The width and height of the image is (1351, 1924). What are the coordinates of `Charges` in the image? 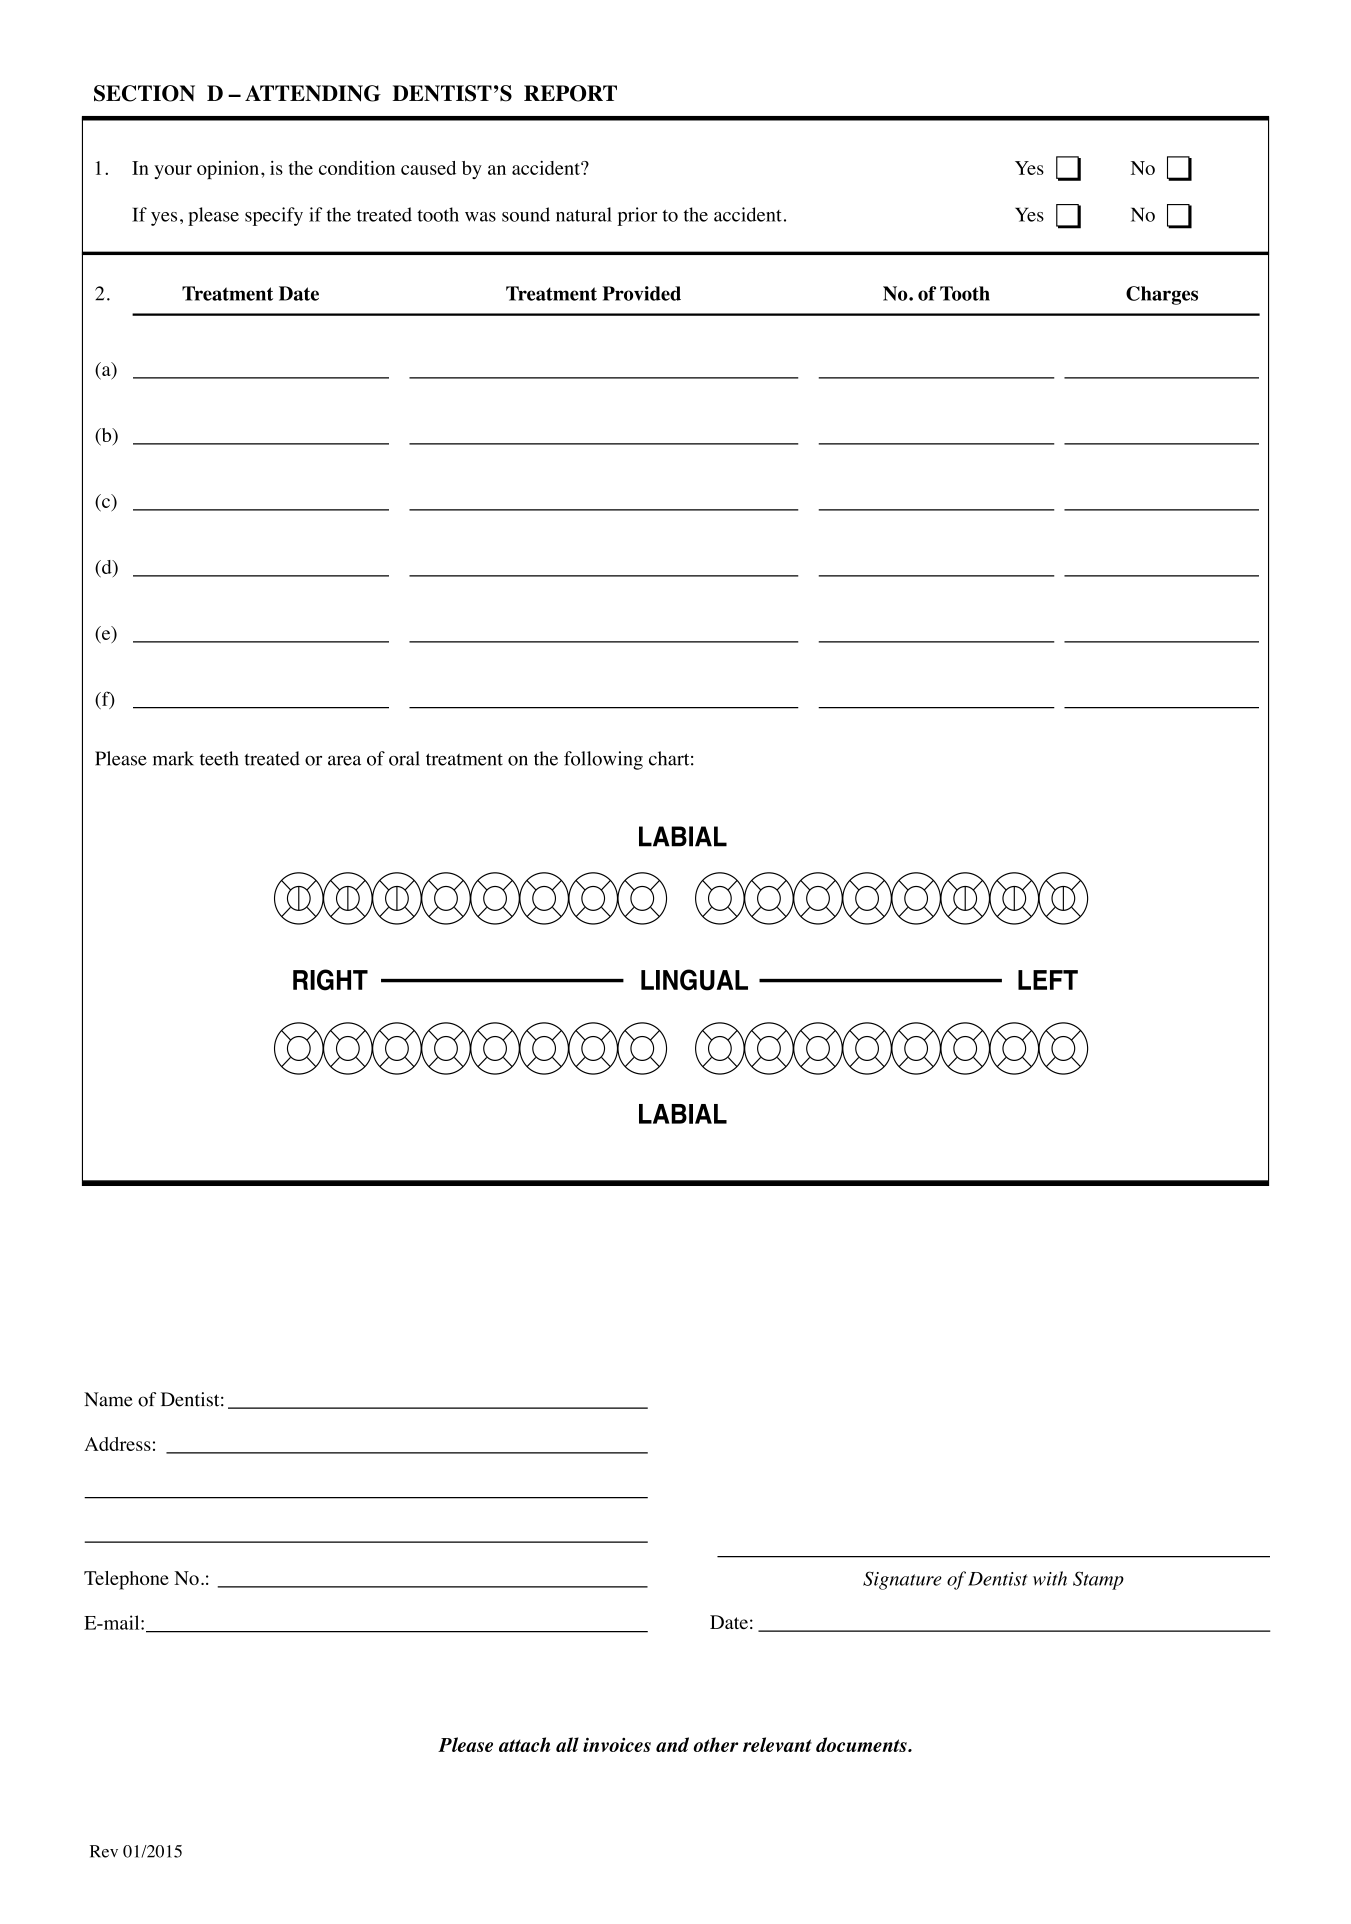 It's located at (1162, 295).
